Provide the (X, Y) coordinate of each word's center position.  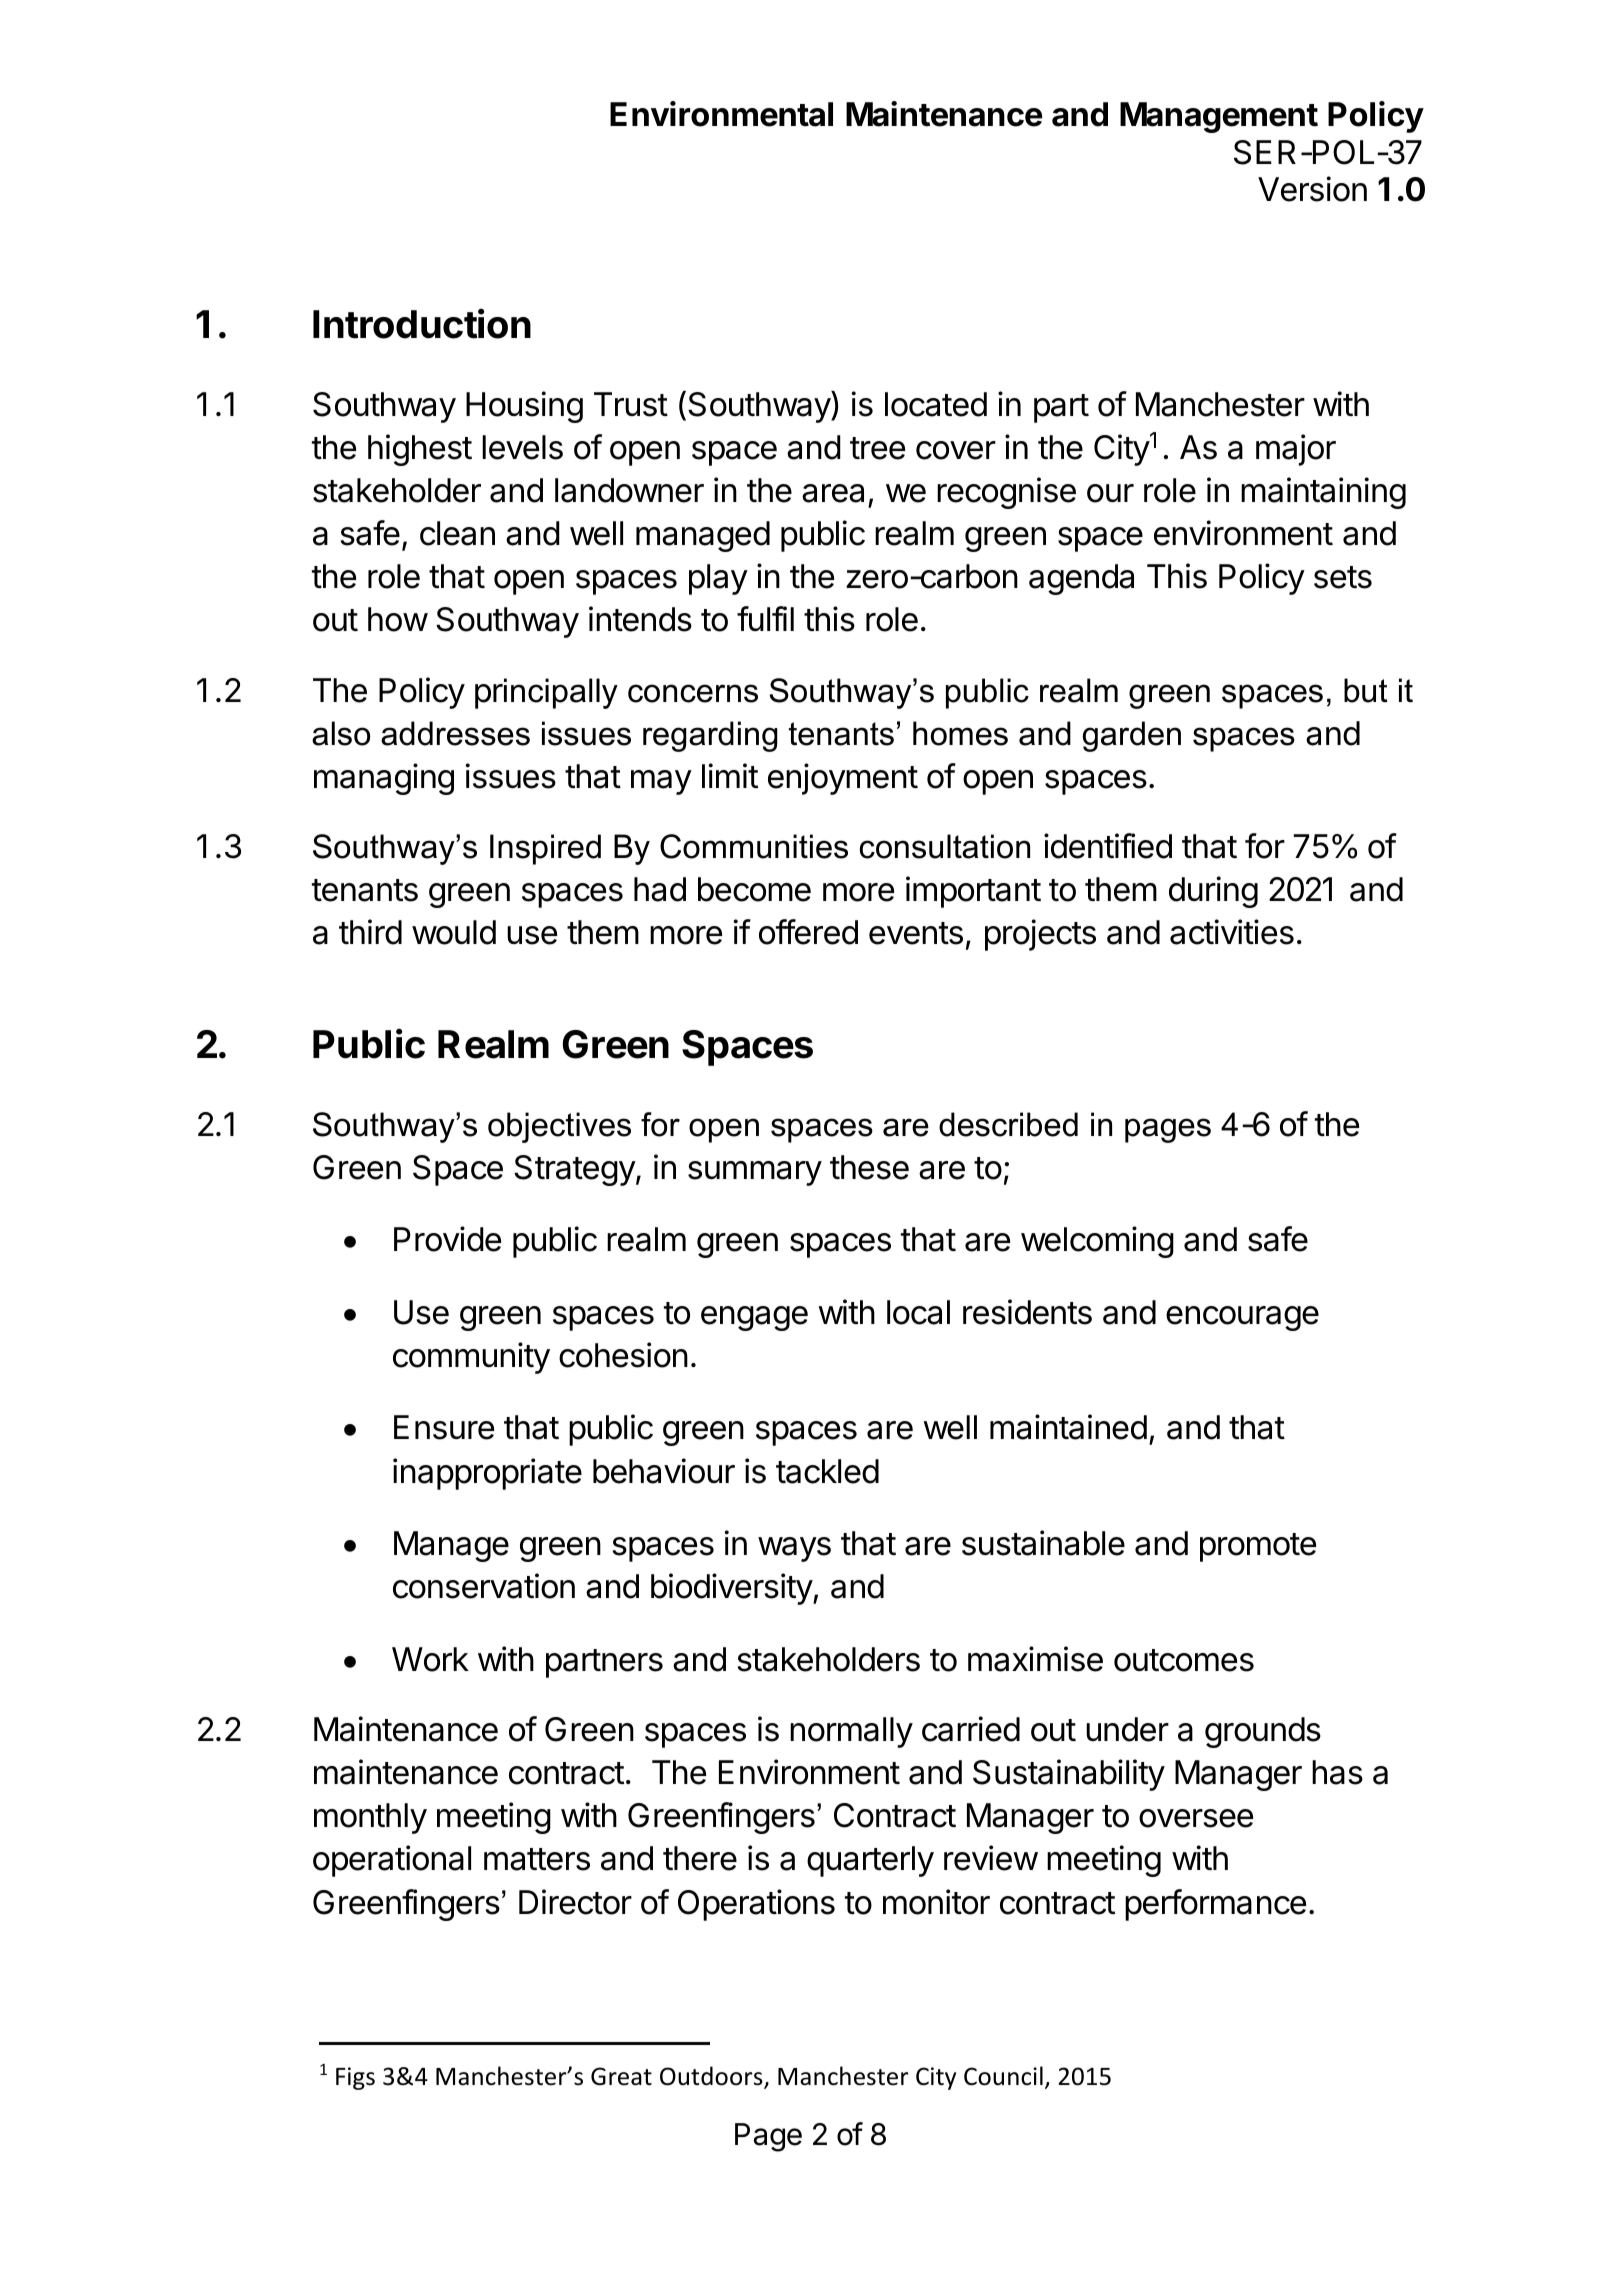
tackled (827, 1471)
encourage (1242, 1318)
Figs (355, 2078)
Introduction (422, 323)
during (1213, 892)
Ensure (444, 1427)
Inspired (545, 849)
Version (1312, 189)
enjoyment (843, 779)
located (936, 404)
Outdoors (712, 2077)
